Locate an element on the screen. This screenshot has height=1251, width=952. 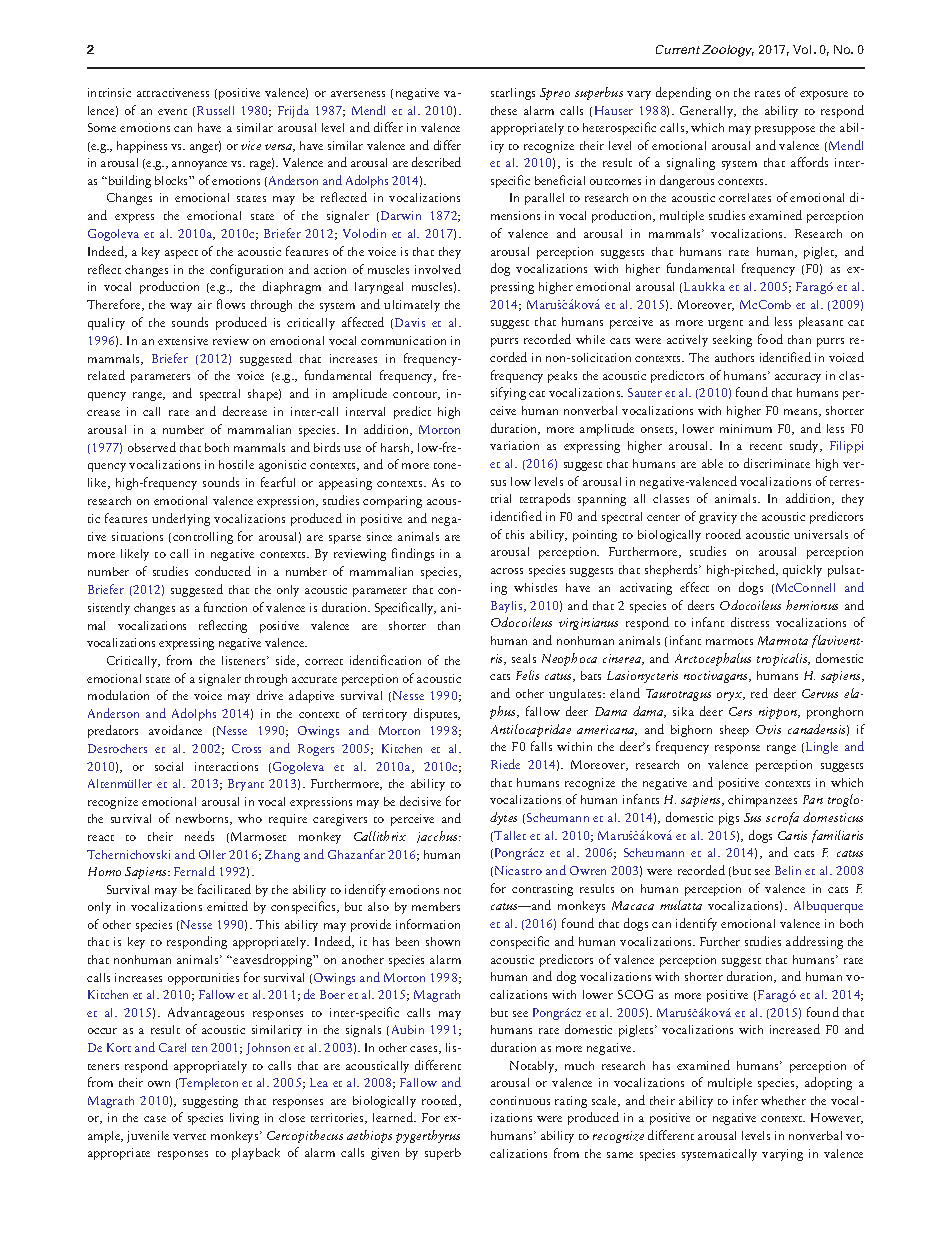
event is located at coordinates (172, 112).
